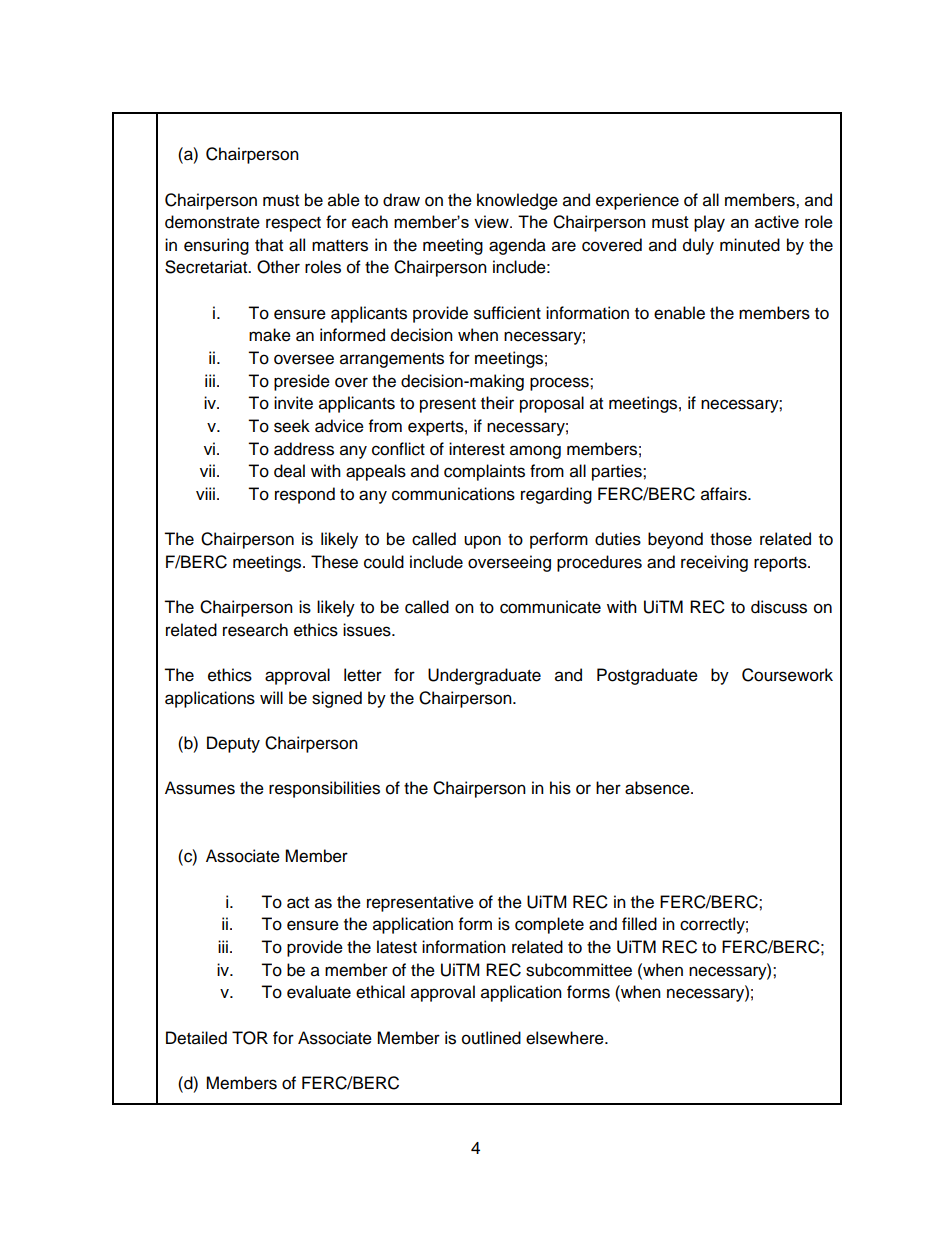  Describe the element at coordinates (550, 607) in the screenshot. I see `communicate` at that location.
